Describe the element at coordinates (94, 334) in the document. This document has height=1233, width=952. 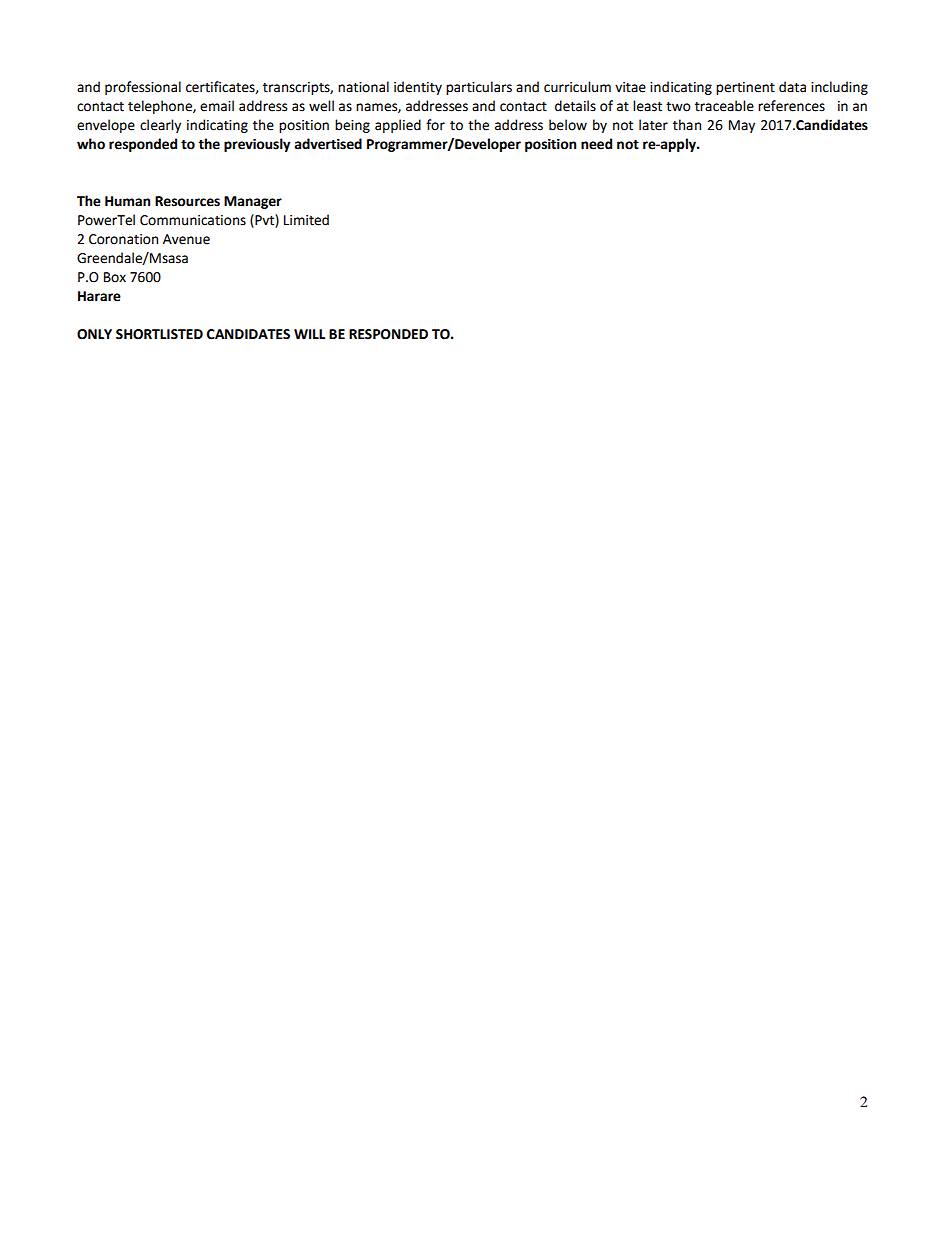
I see `ONLY` at that location.
